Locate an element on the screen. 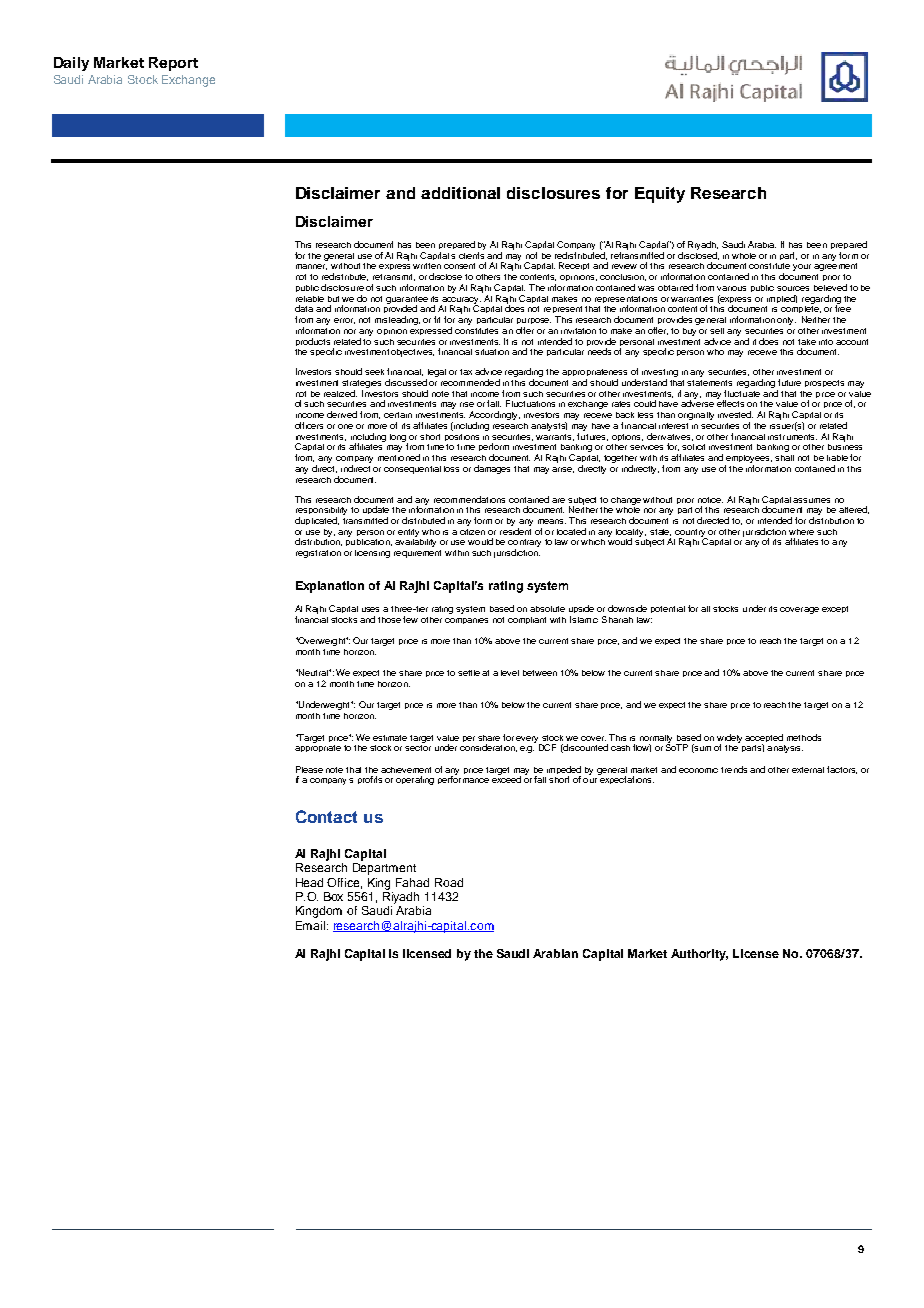  Authority is located at coordinates (699, 955).
